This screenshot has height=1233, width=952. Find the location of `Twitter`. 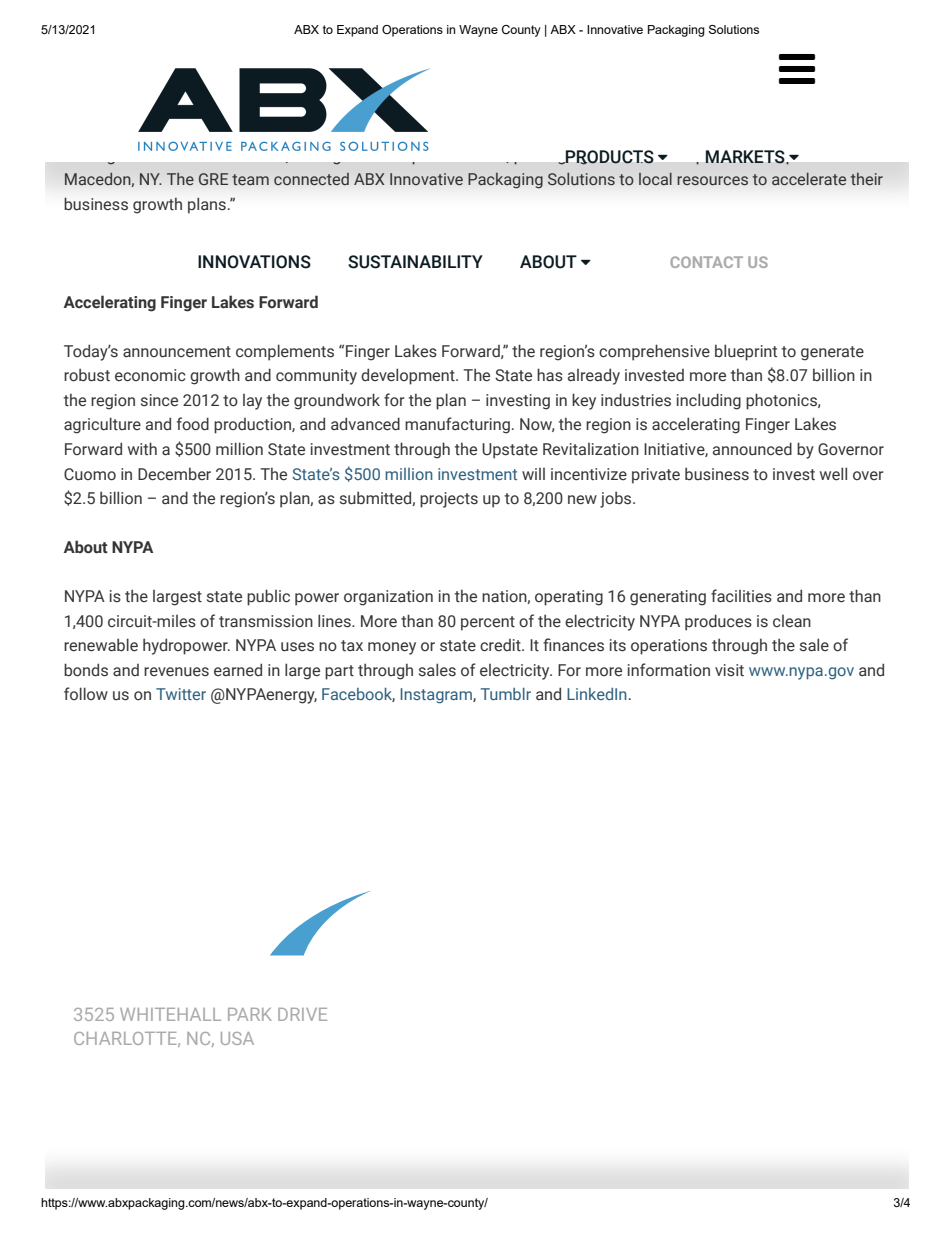

Twitter is located at coordinates (181, 694).
